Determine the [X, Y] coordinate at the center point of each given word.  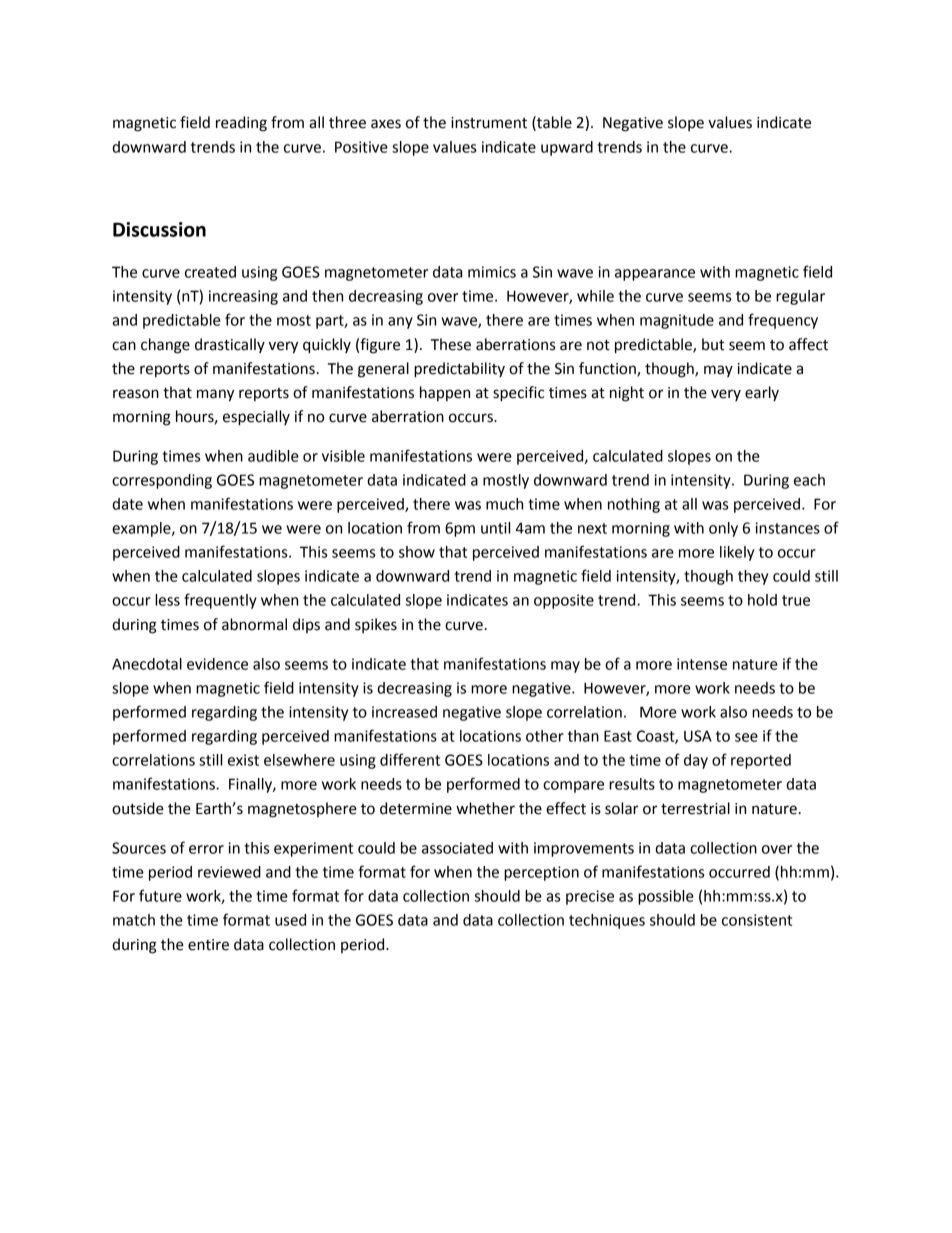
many [215, 395]
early [762, 393]
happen [445, 393]
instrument [489, 123]
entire [208, 945]
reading [241, 124]
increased [404, 712]
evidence [217, 664]
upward [567, 148]
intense [702, 664]
